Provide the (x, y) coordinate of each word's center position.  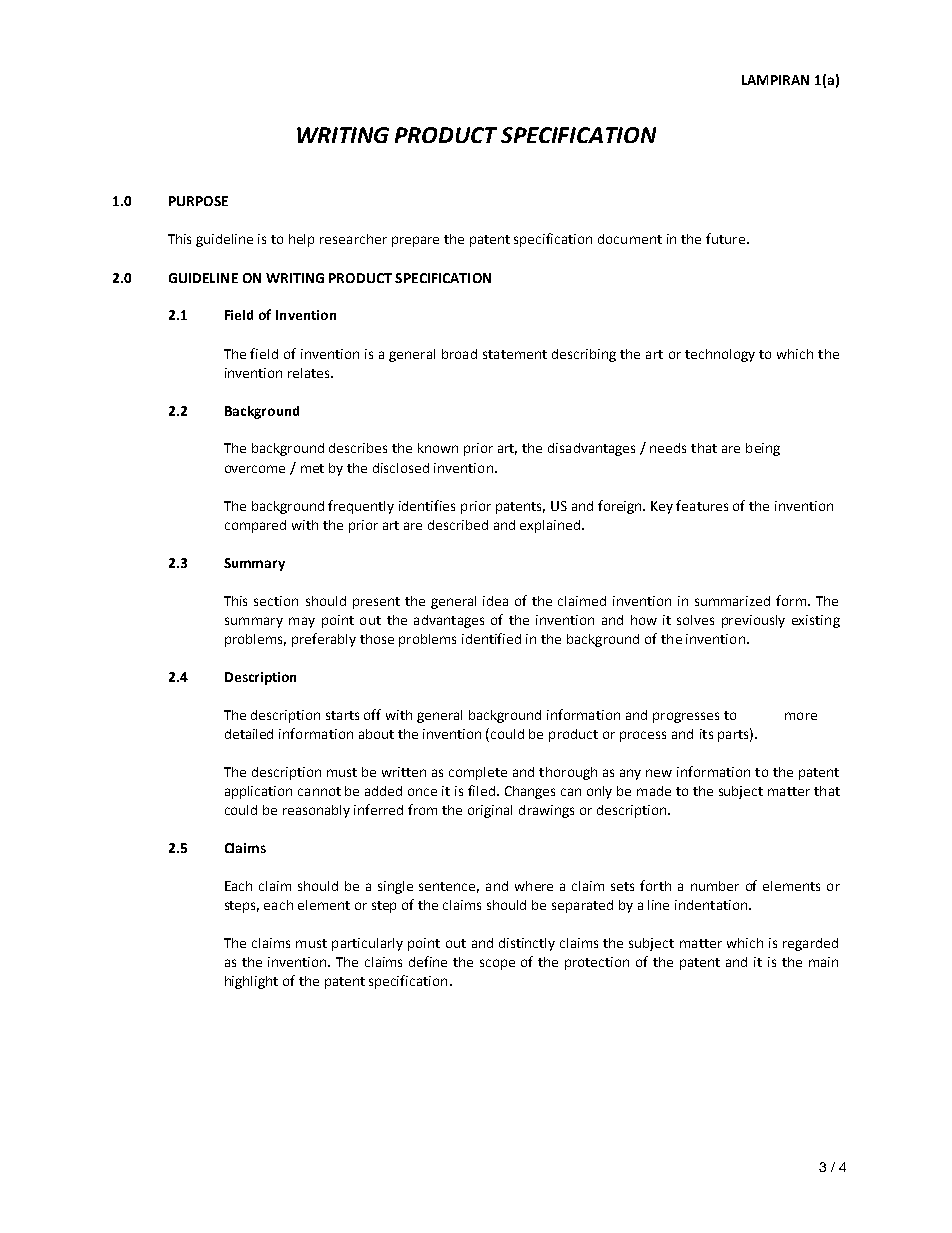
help (301, 240)
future (725, 238)
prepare (415, 241)
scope (497, 964)
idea (495, 601)
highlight (251, 982)
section (276, 601)
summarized (732, 601)
